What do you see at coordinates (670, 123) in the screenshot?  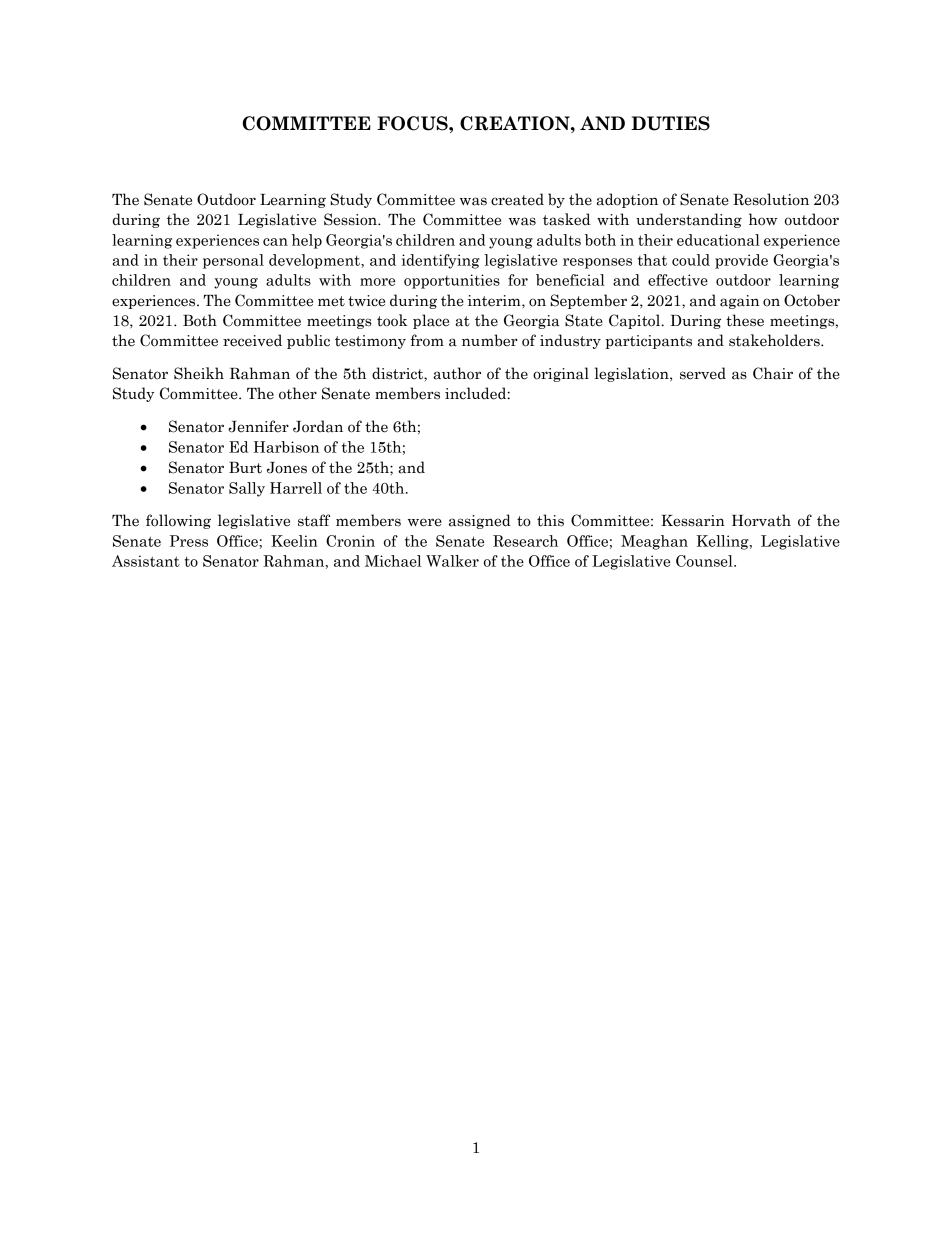 I see `DUTIES` at bounding box center [670, 123].
